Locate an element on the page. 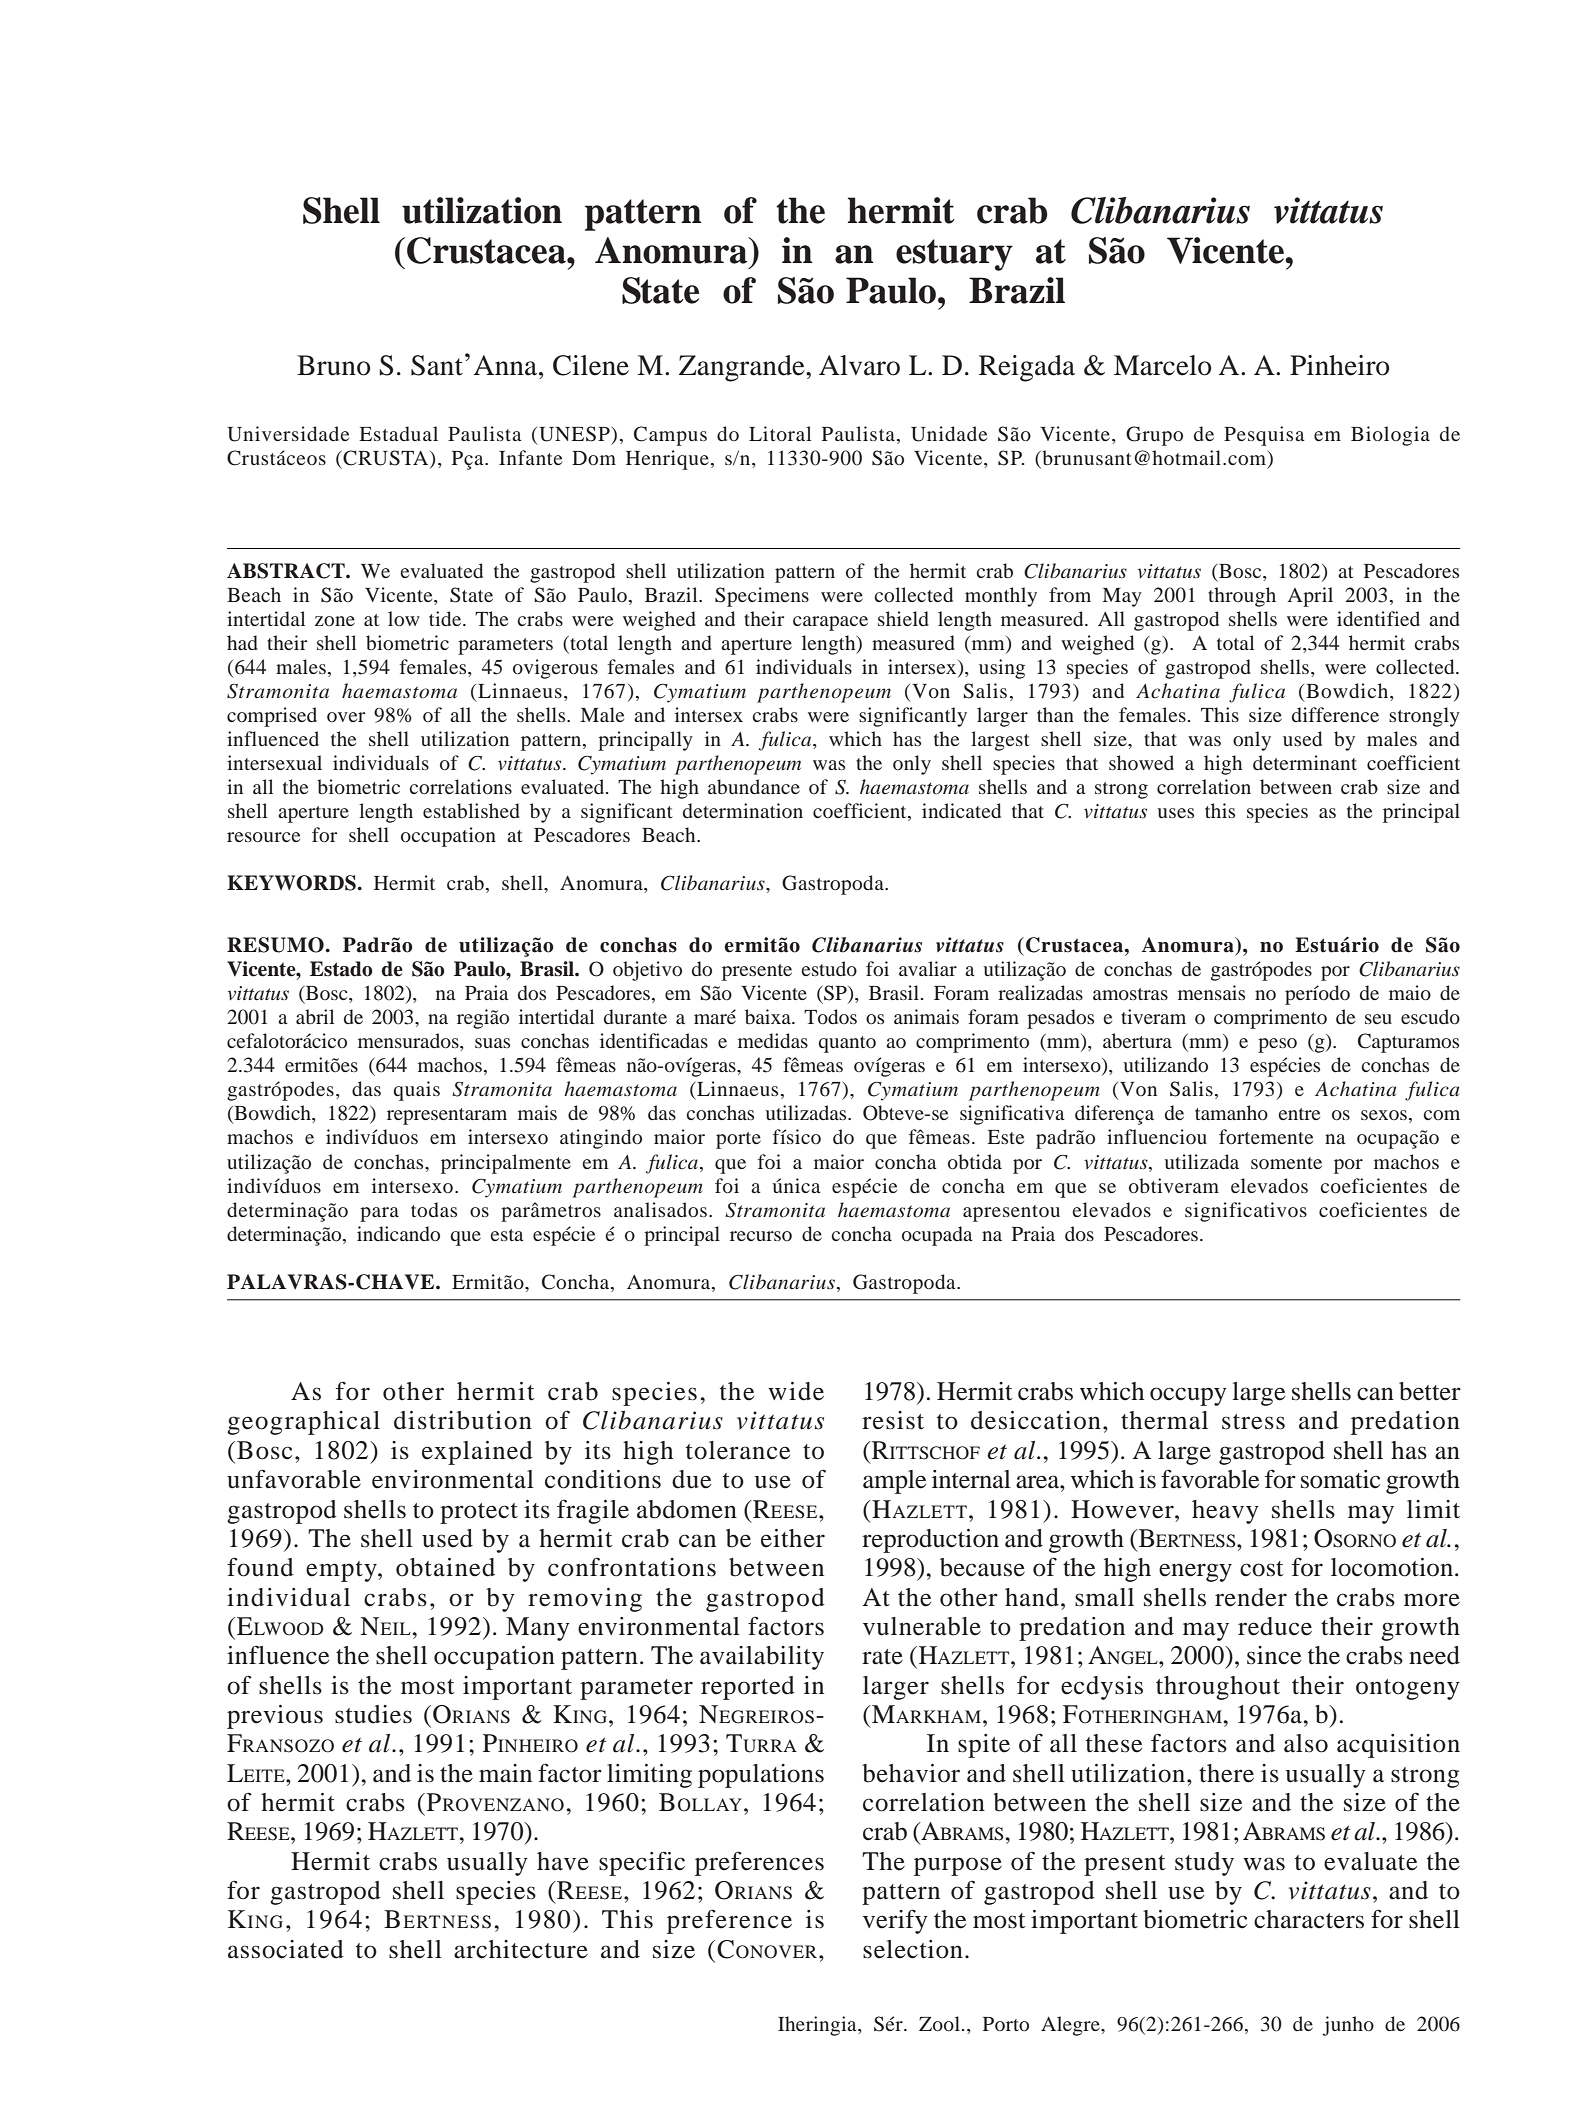 The image size is (1589, 2118). Bruno is located at coordinates (334, 365).
